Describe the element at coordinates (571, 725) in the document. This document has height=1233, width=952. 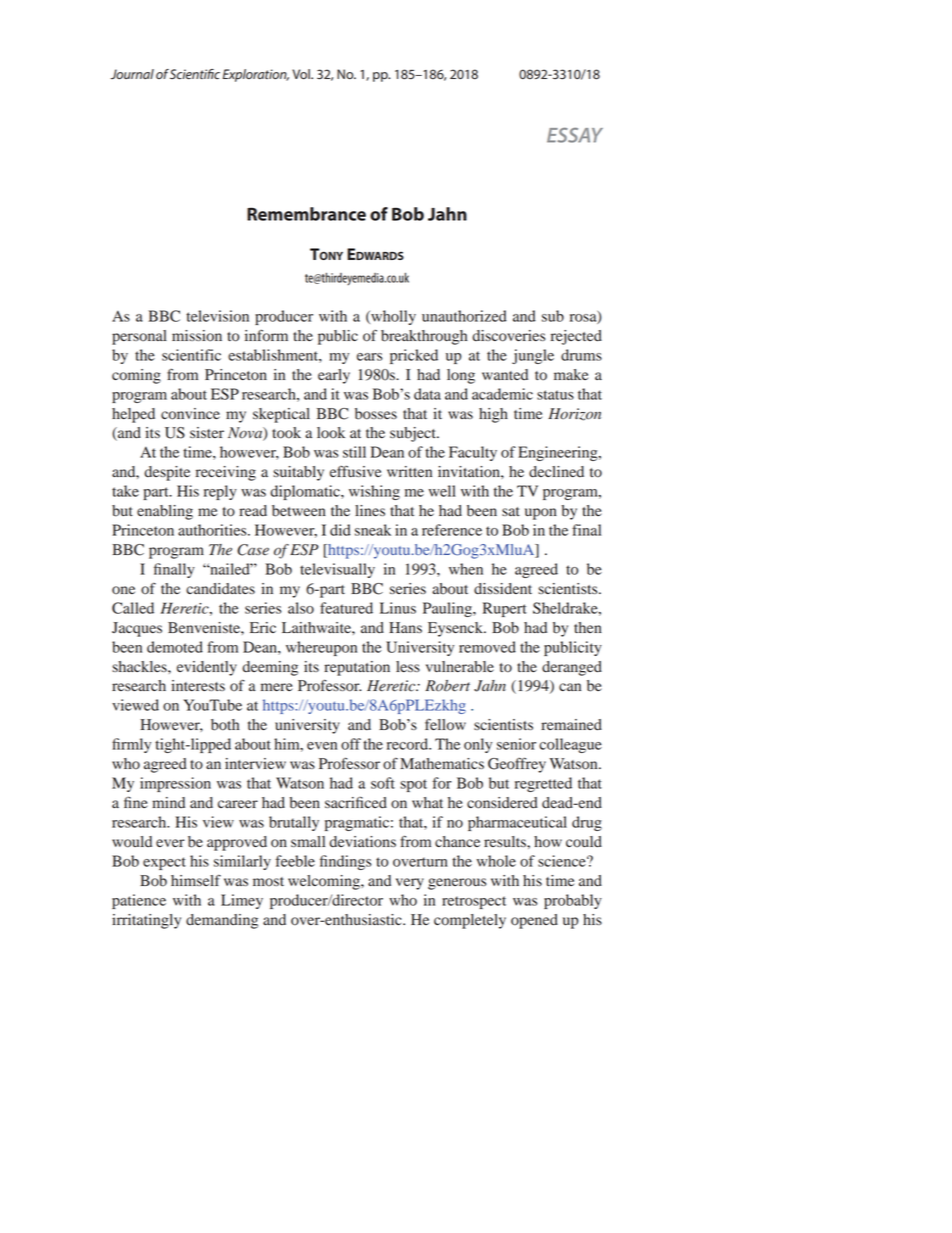
I see `remained` at that location.
